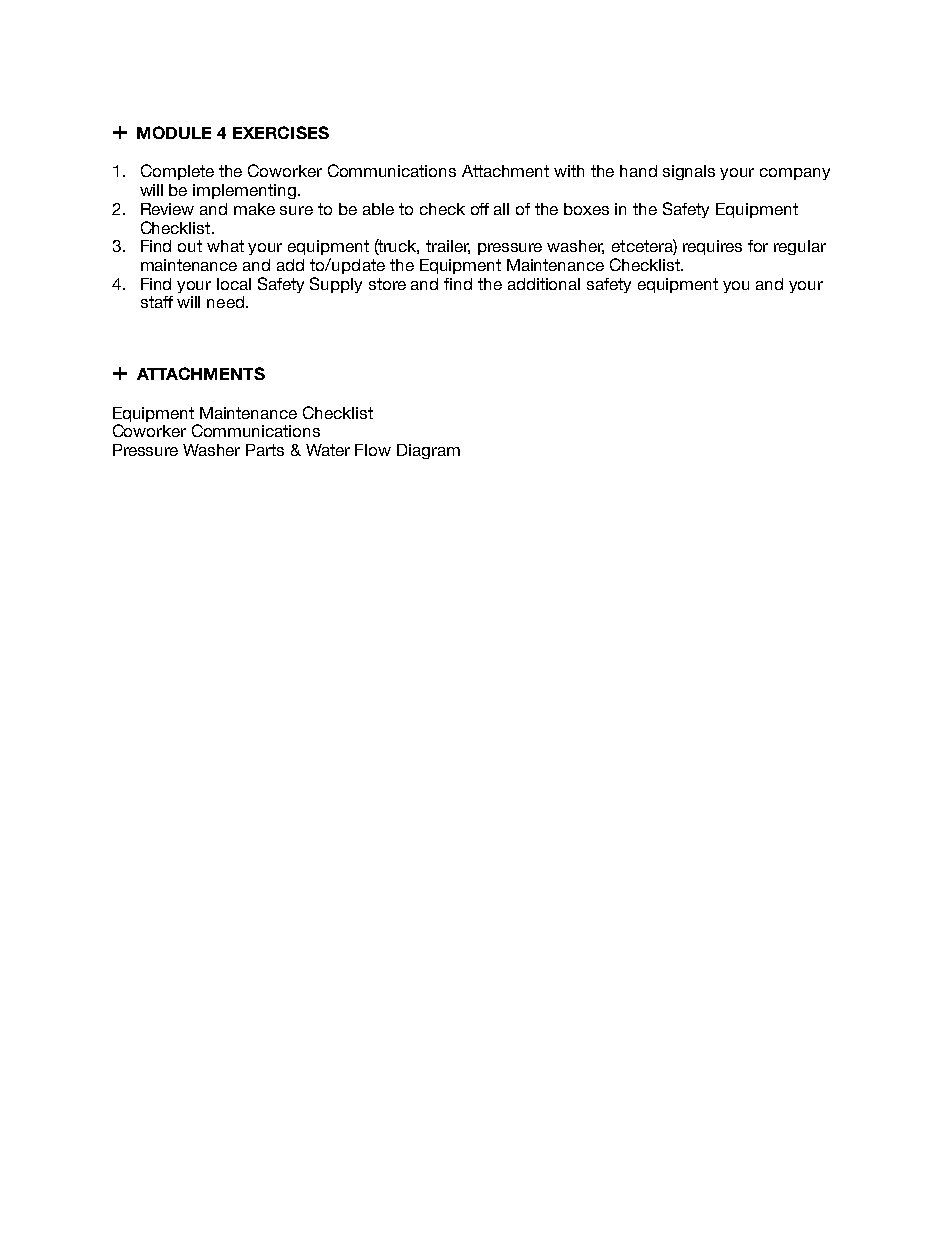 This document has height=1233, width=952. What do you see at coordinates (234, 284) in the document?
I see `local` at bounding box center [234, 284].
